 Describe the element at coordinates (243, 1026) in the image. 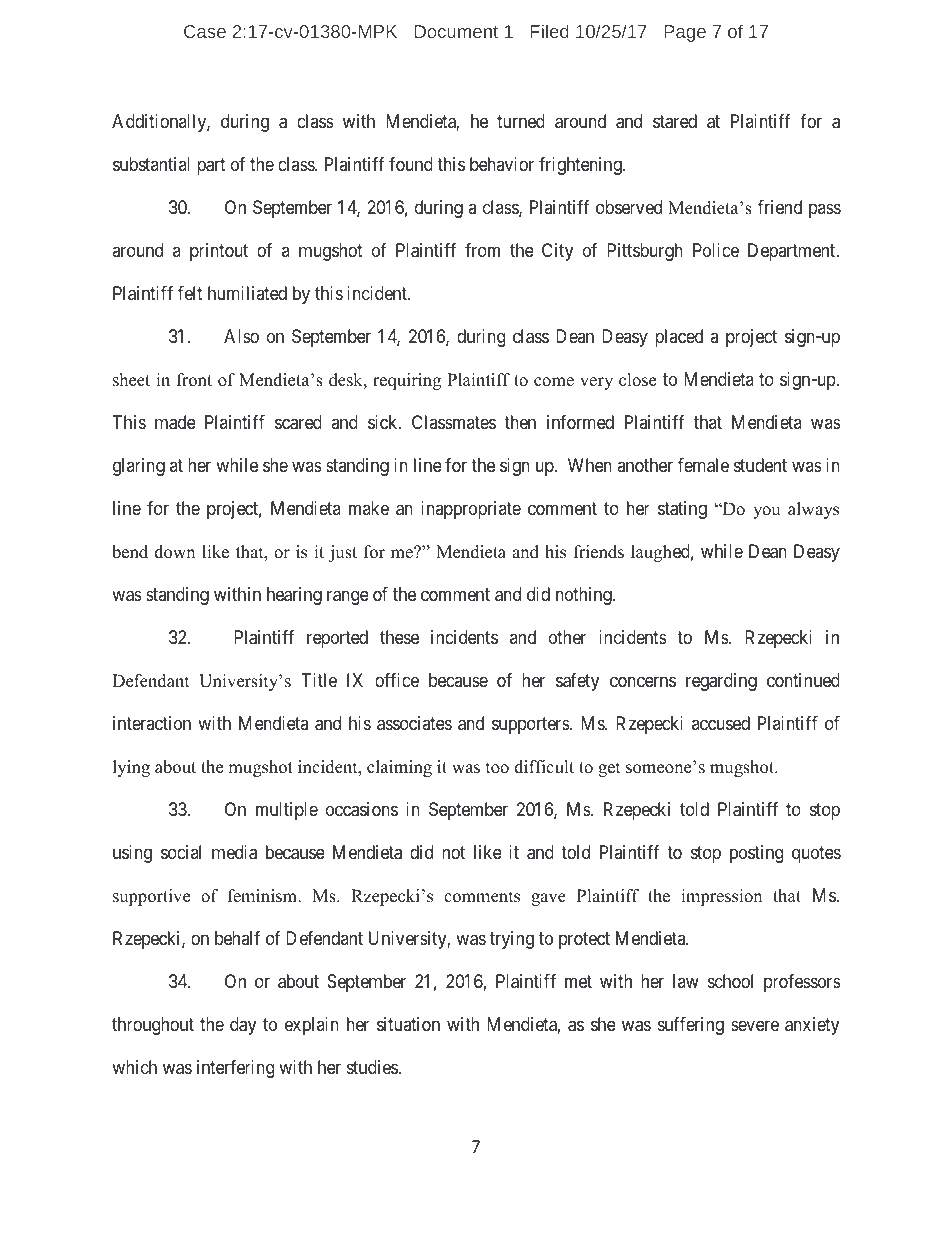

I see `day` at that location.
